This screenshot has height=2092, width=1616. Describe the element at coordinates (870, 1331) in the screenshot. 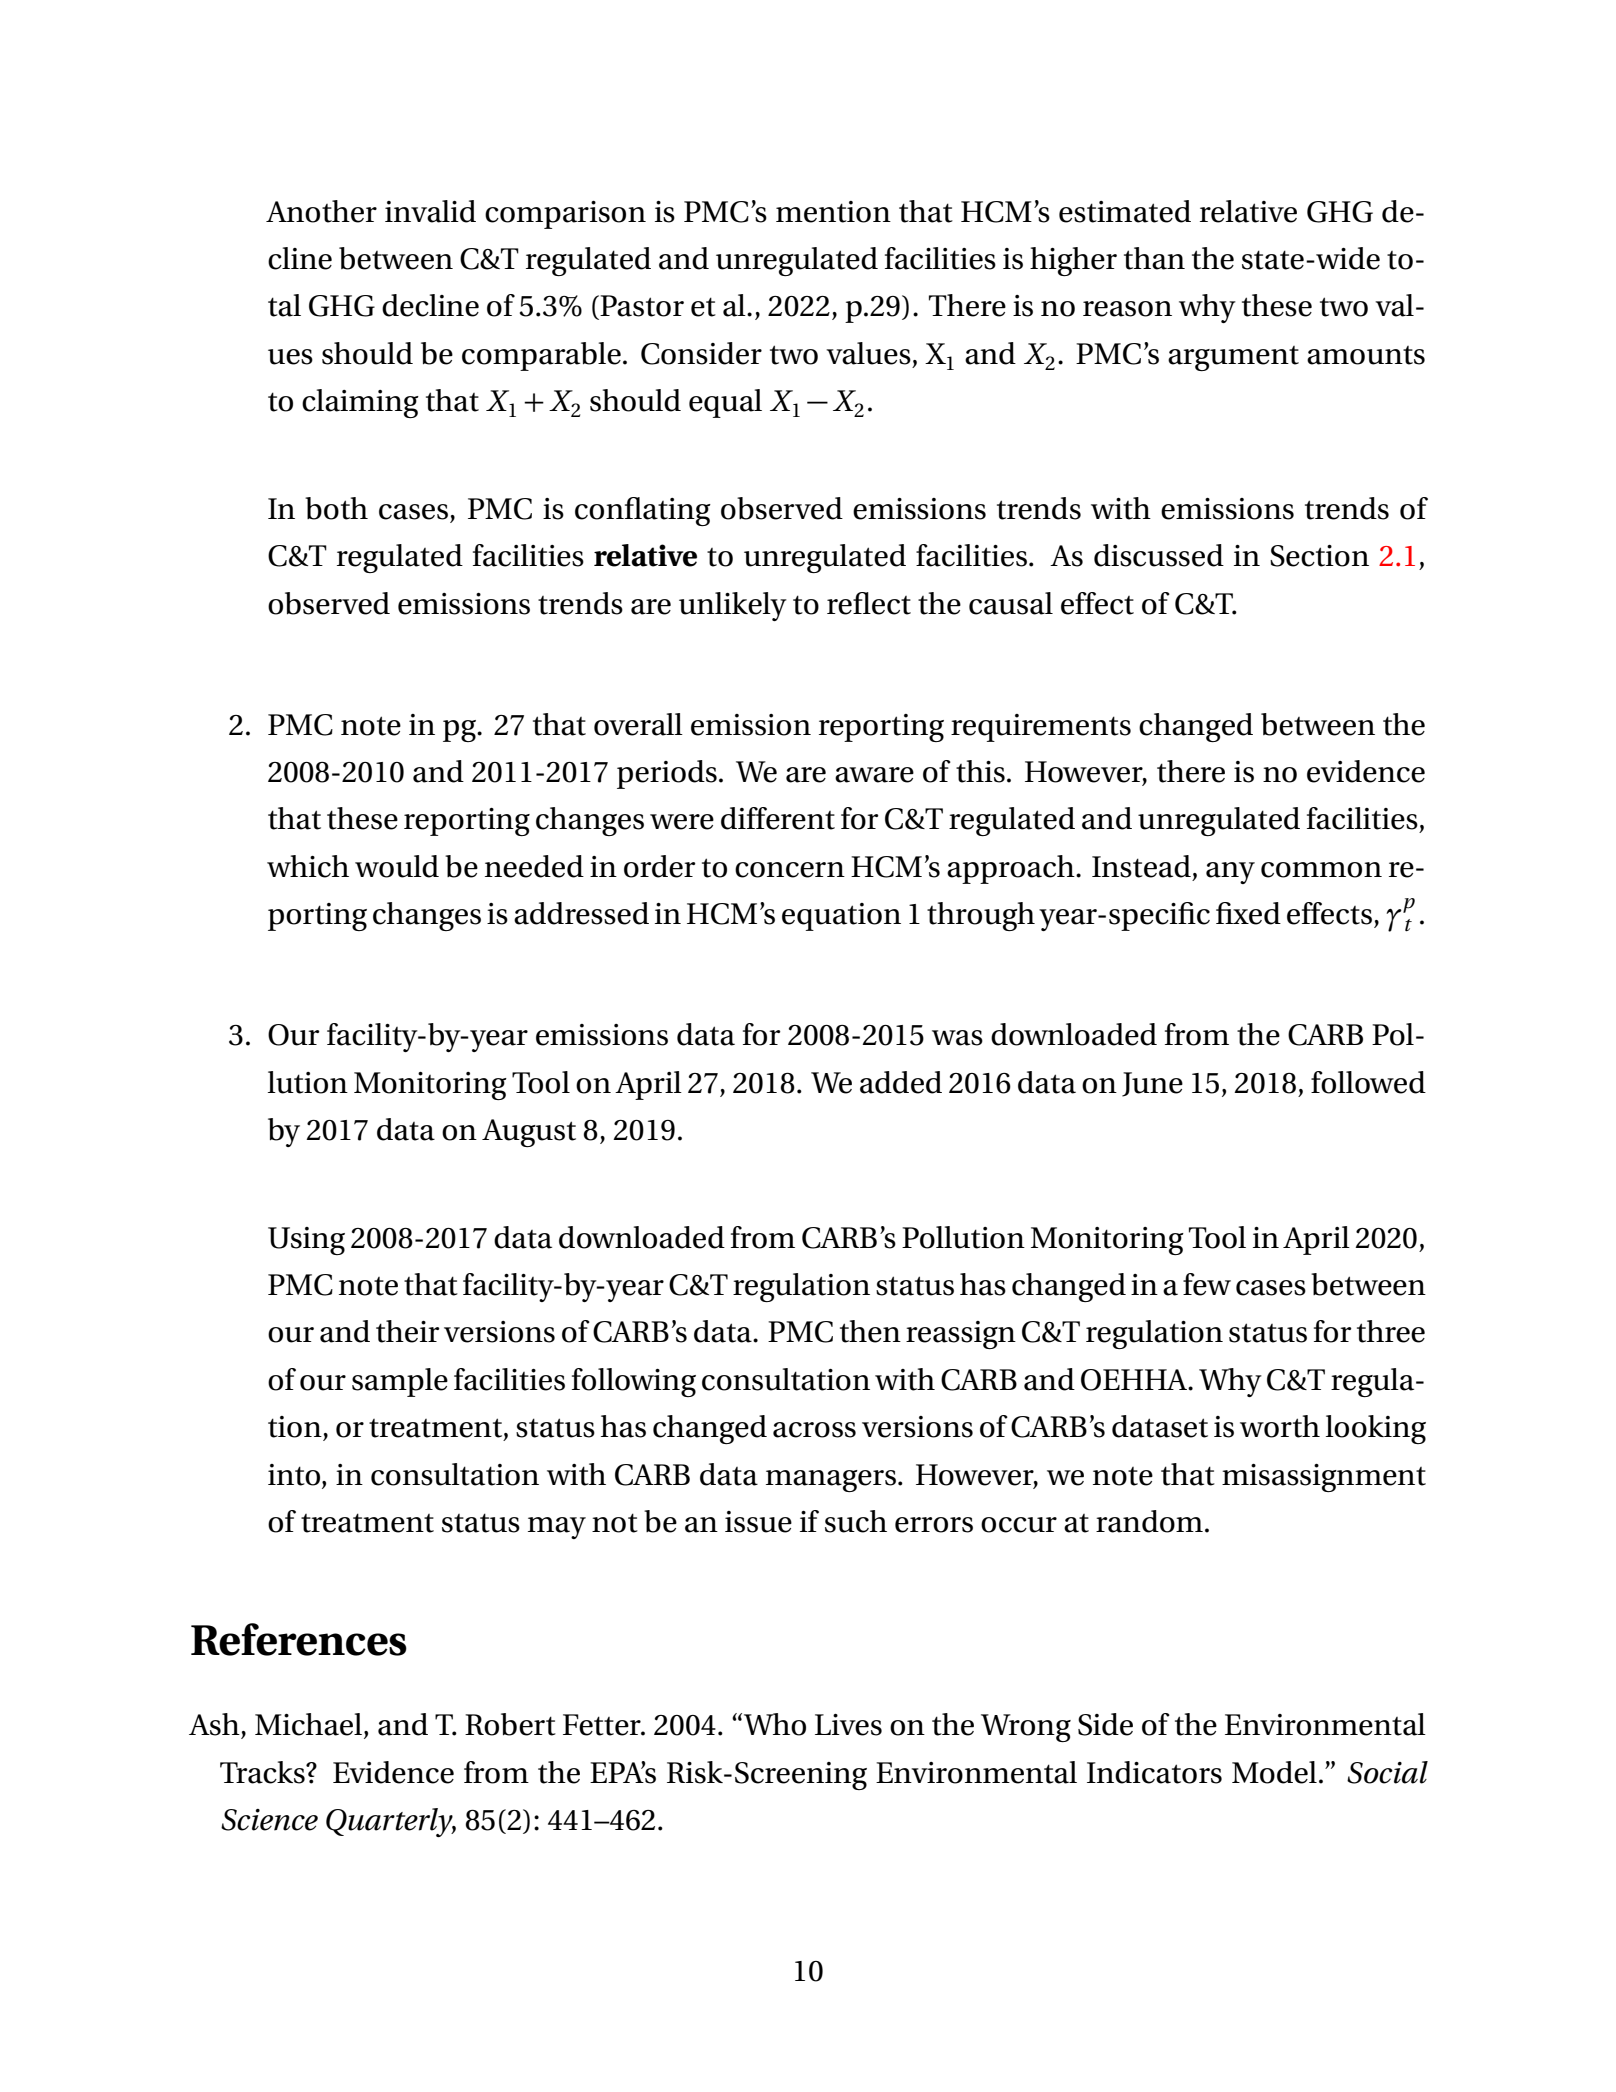

I see `then` at that location.
